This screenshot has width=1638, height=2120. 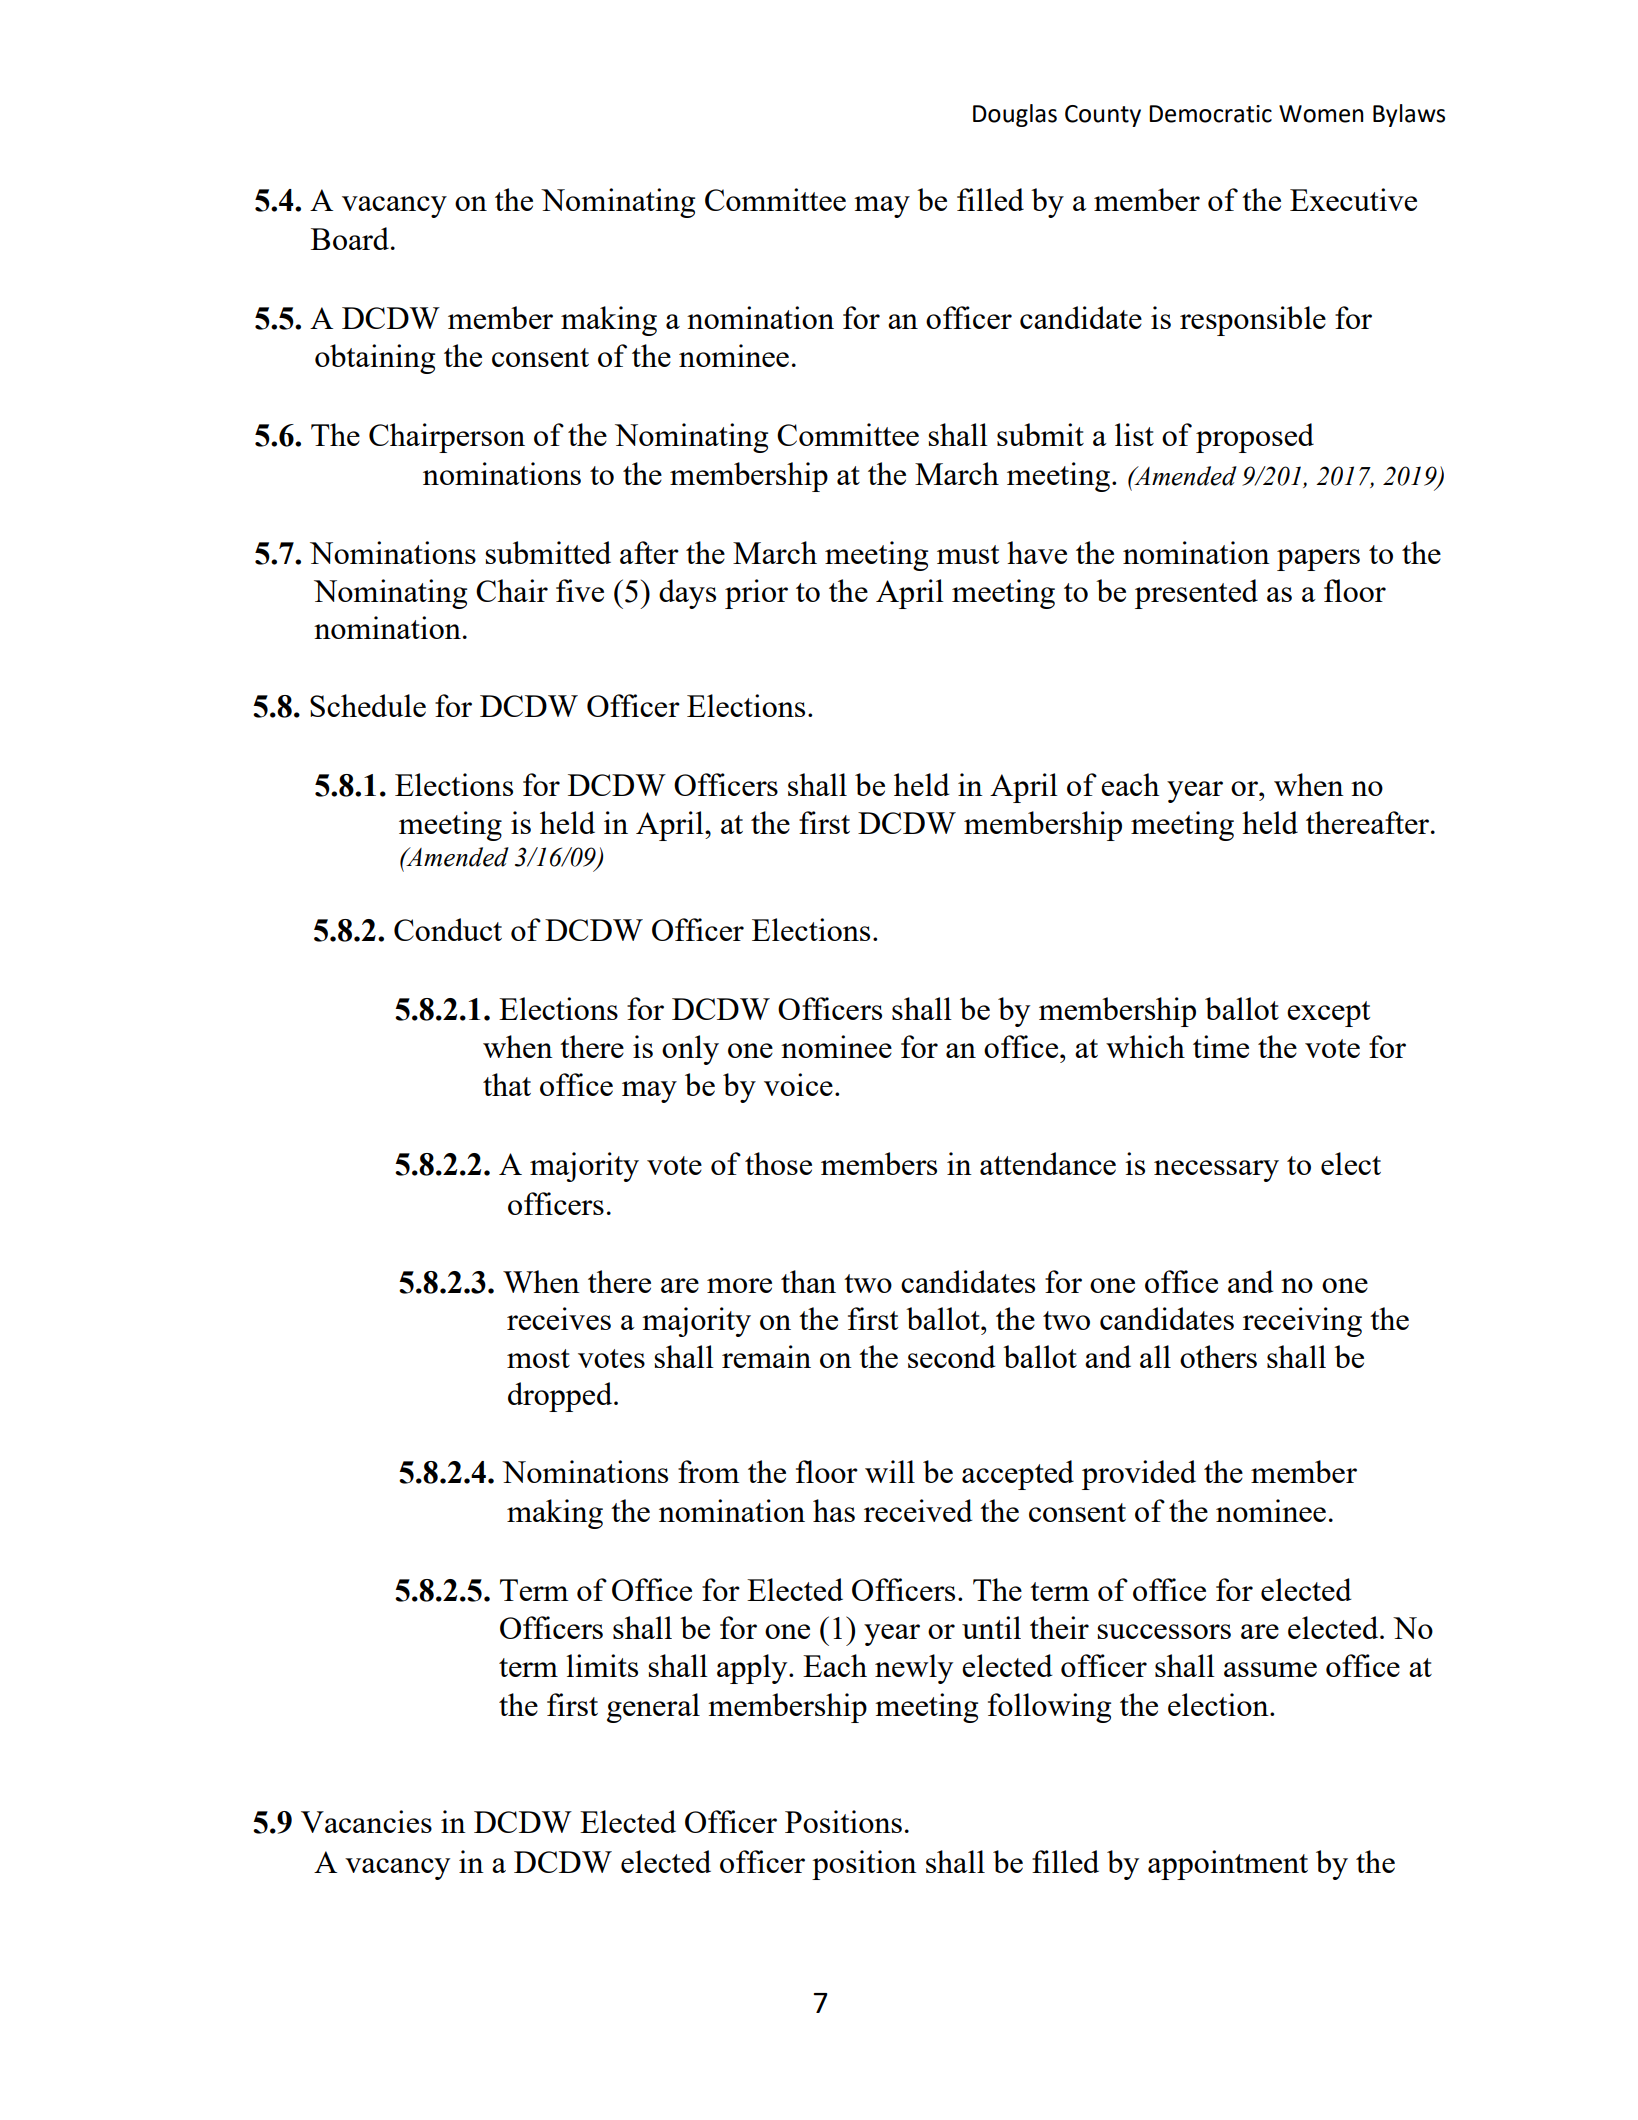 What do you see at coordinates (890, 1471) in the screenshot?
I see `will` at bounding box center [890, 1471].
